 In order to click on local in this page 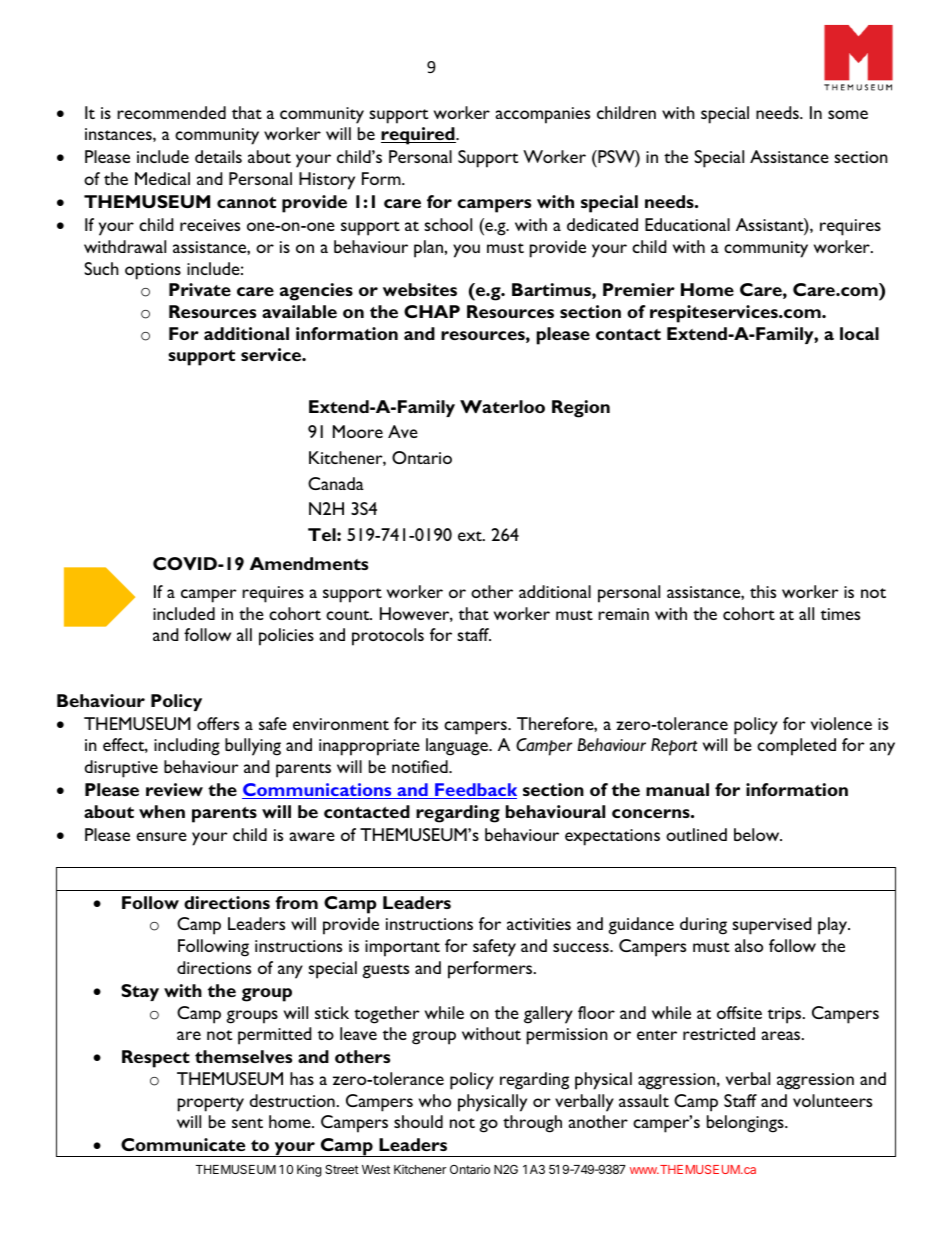, I will do `click(859, 333)`.
